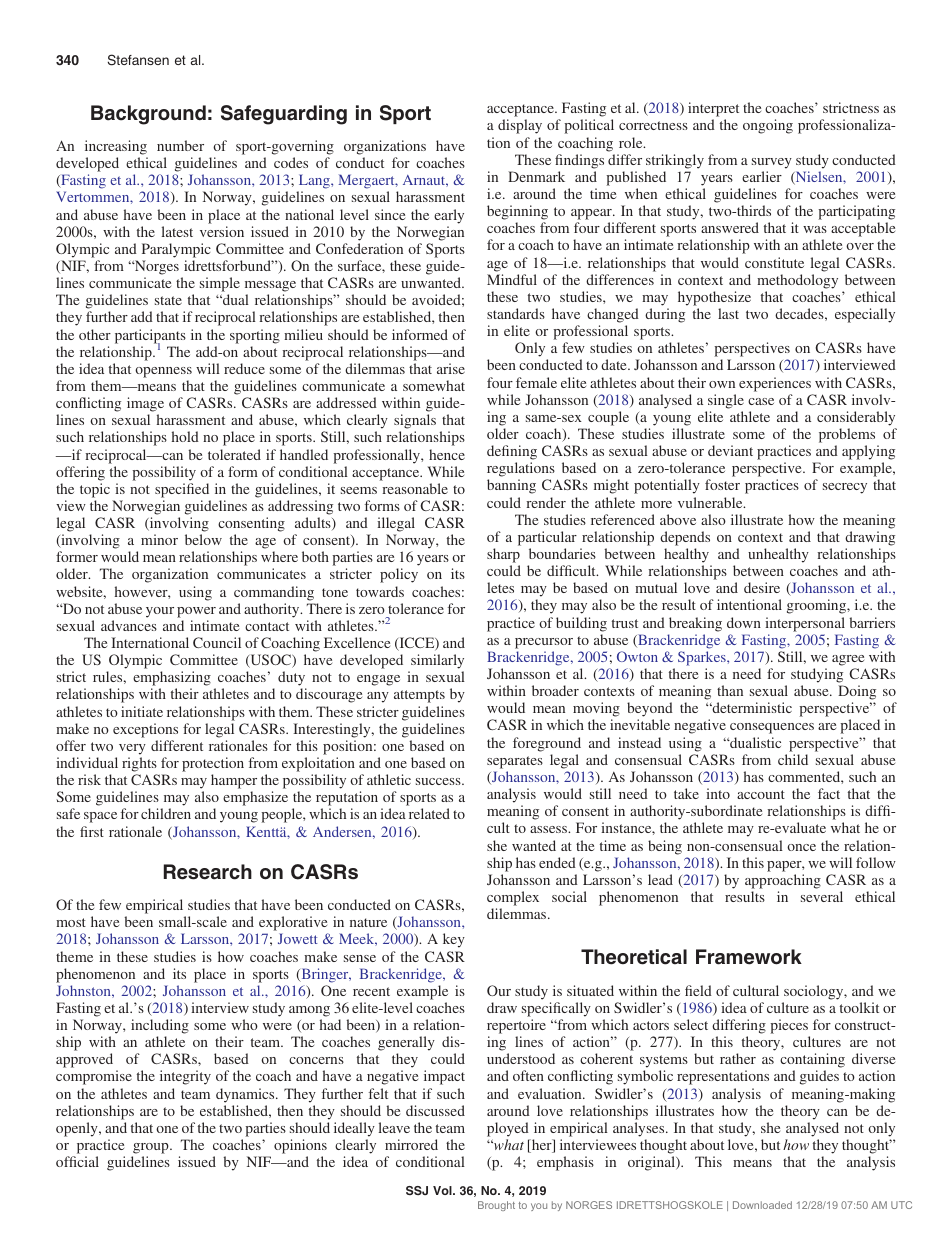 Image resolution: width=952 pixels, height=1233 pixels. Describe the element at coordinates (100, 817) in the document. I see `space` at that location.
